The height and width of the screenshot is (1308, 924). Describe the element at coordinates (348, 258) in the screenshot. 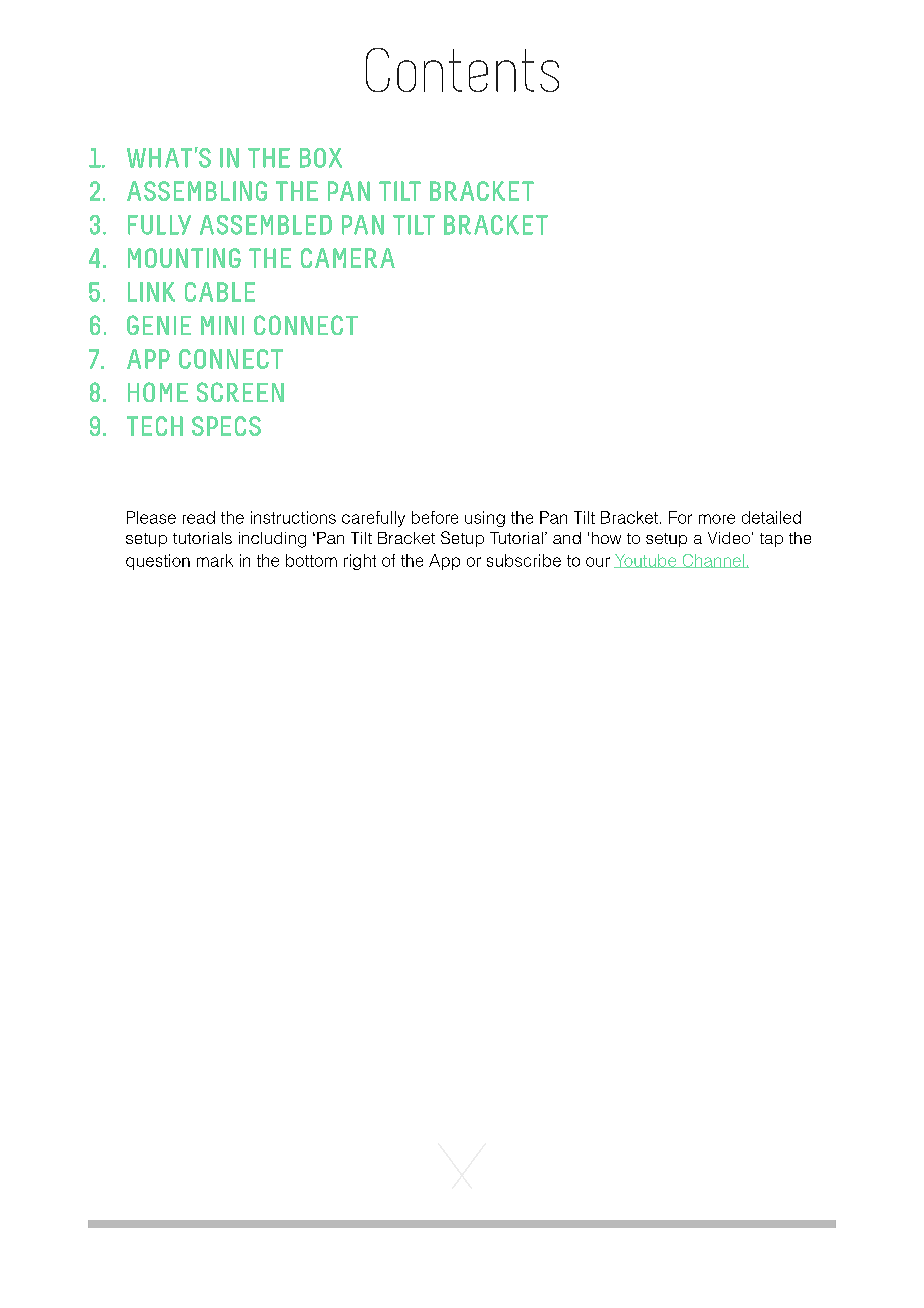

I see `CAMERA` at that location.
